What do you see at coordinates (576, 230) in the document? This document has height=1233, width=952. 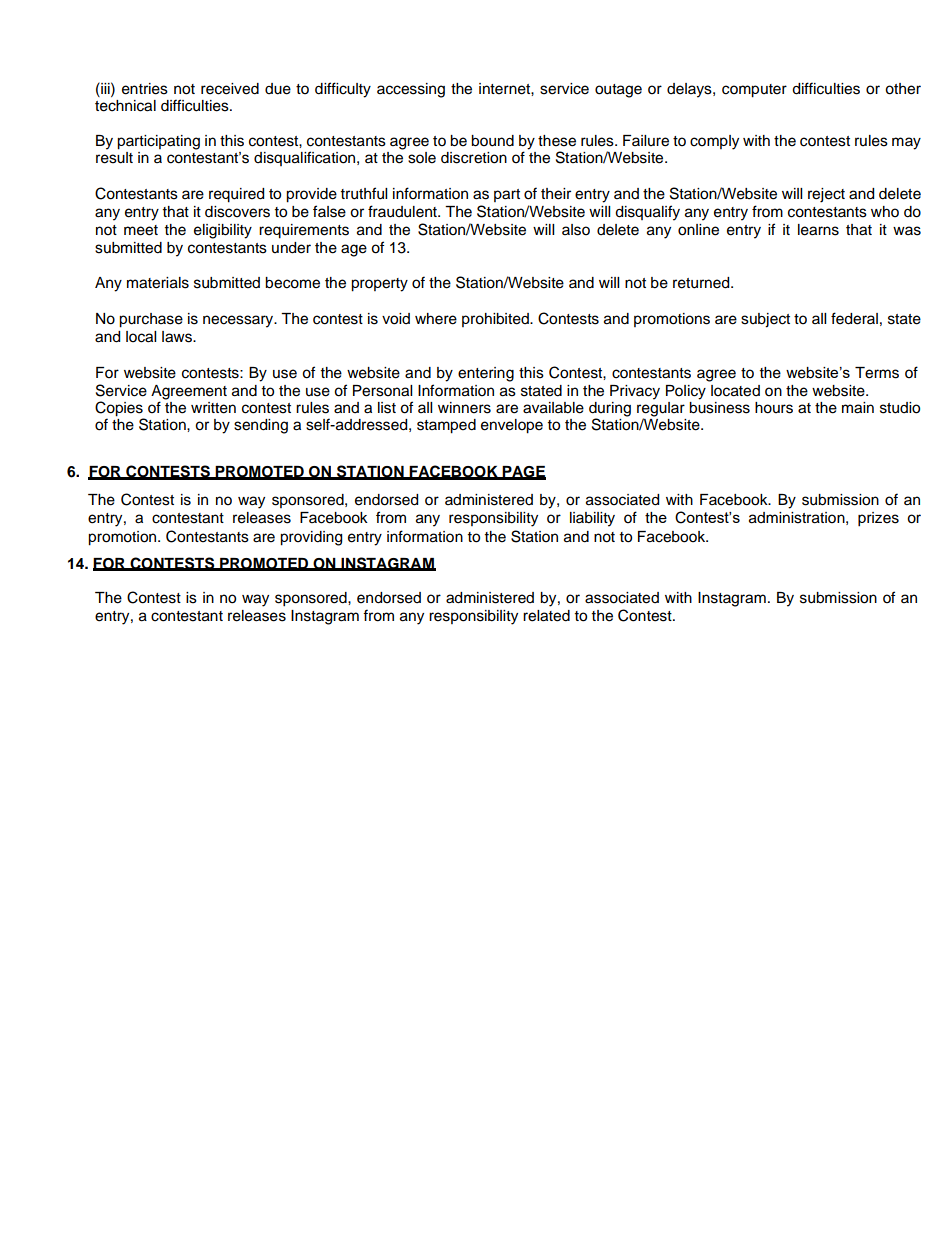 I see `also` at bounding box center [576, 230].
